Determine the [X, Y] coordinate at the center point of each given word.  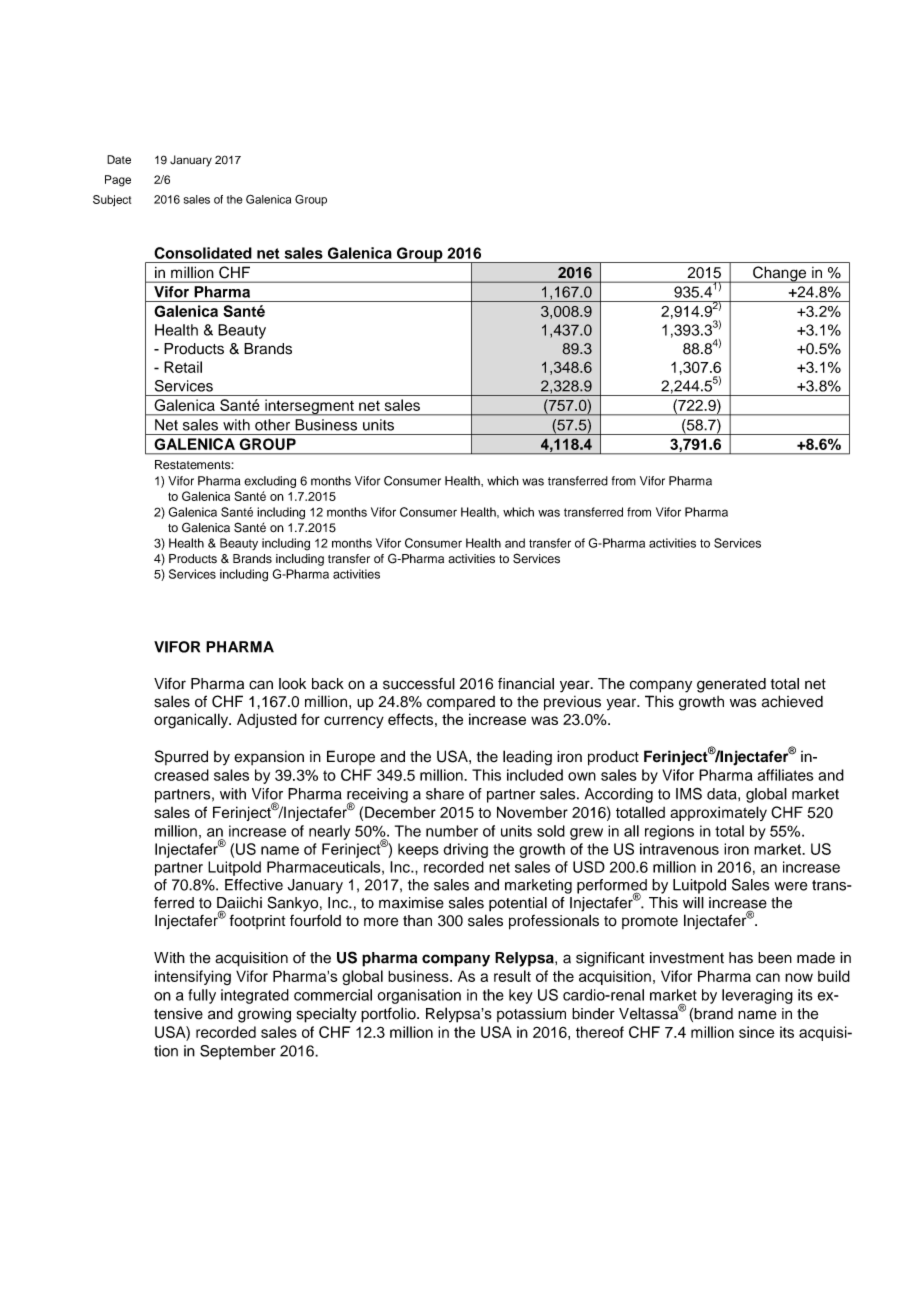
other [272, 425]
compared [461, 703]
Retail [183, 367]
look [292, 684]
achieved [792, 701]
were [790, 886]
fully [202, 996]
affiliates [785, 775]
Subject [112, 200]
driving [465, 850]
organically [192, 721]
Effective [254, 885]
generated [731, 685]
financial [526, 684]
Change [780, 274]
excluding [270, 482]
